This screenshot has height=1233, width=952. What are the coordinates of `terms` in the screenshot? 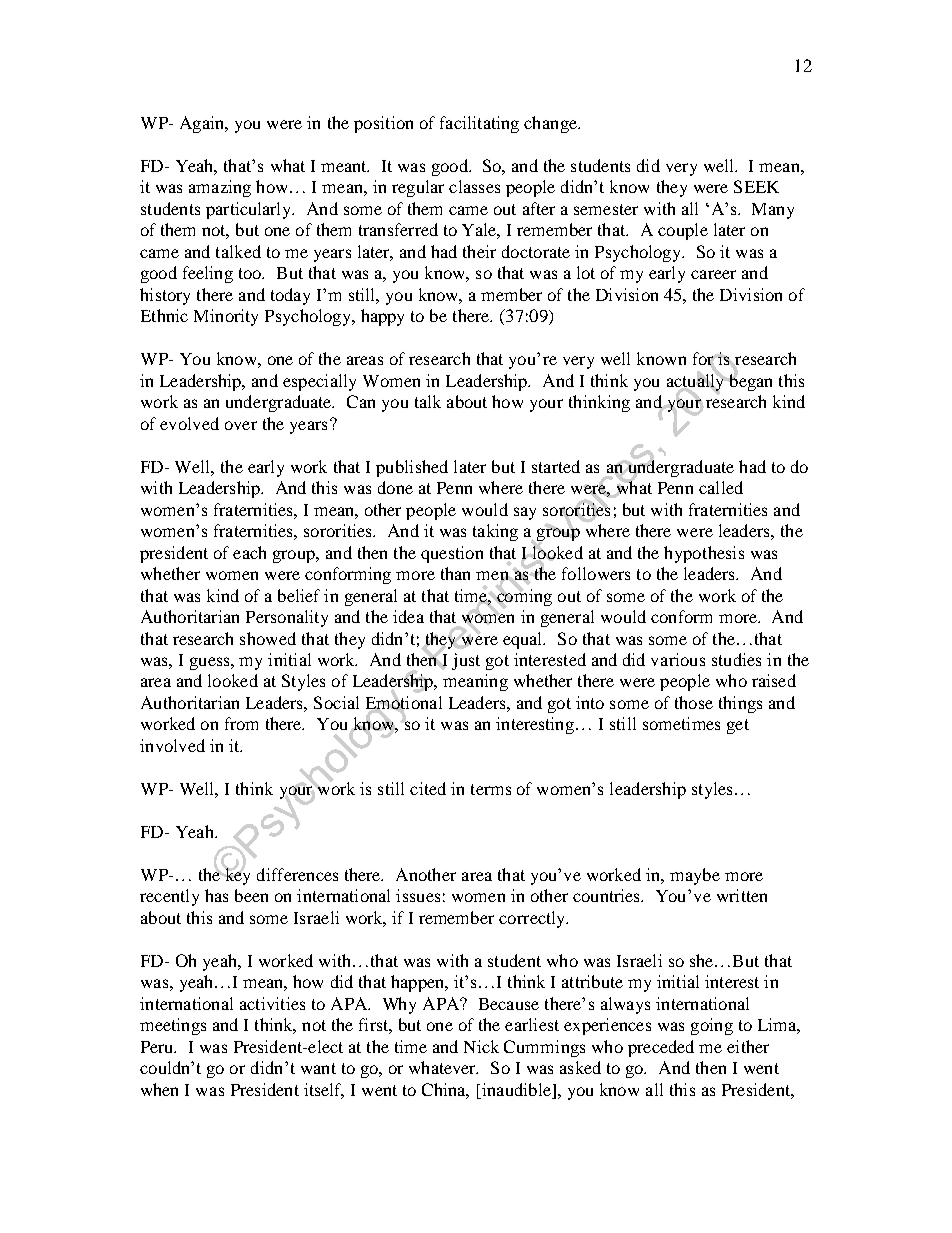 It's located at (491, 789).
